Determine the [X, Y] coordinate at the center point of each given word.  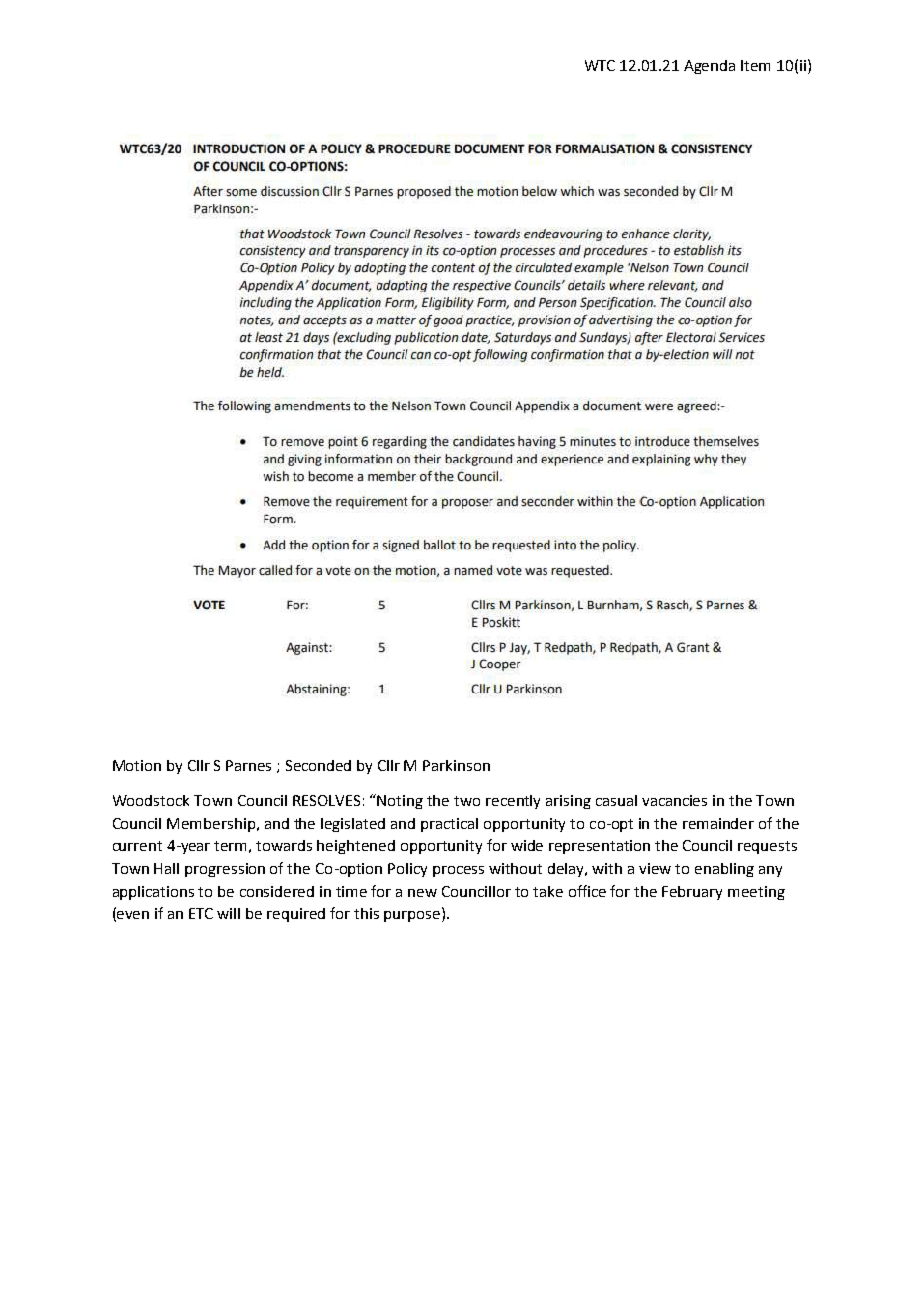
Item [755, 65]
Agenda [709, 67]
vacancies [674, 800]
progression [225, 870]
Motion [137, 765]
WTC [600, 65]
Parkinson [456, 765]
